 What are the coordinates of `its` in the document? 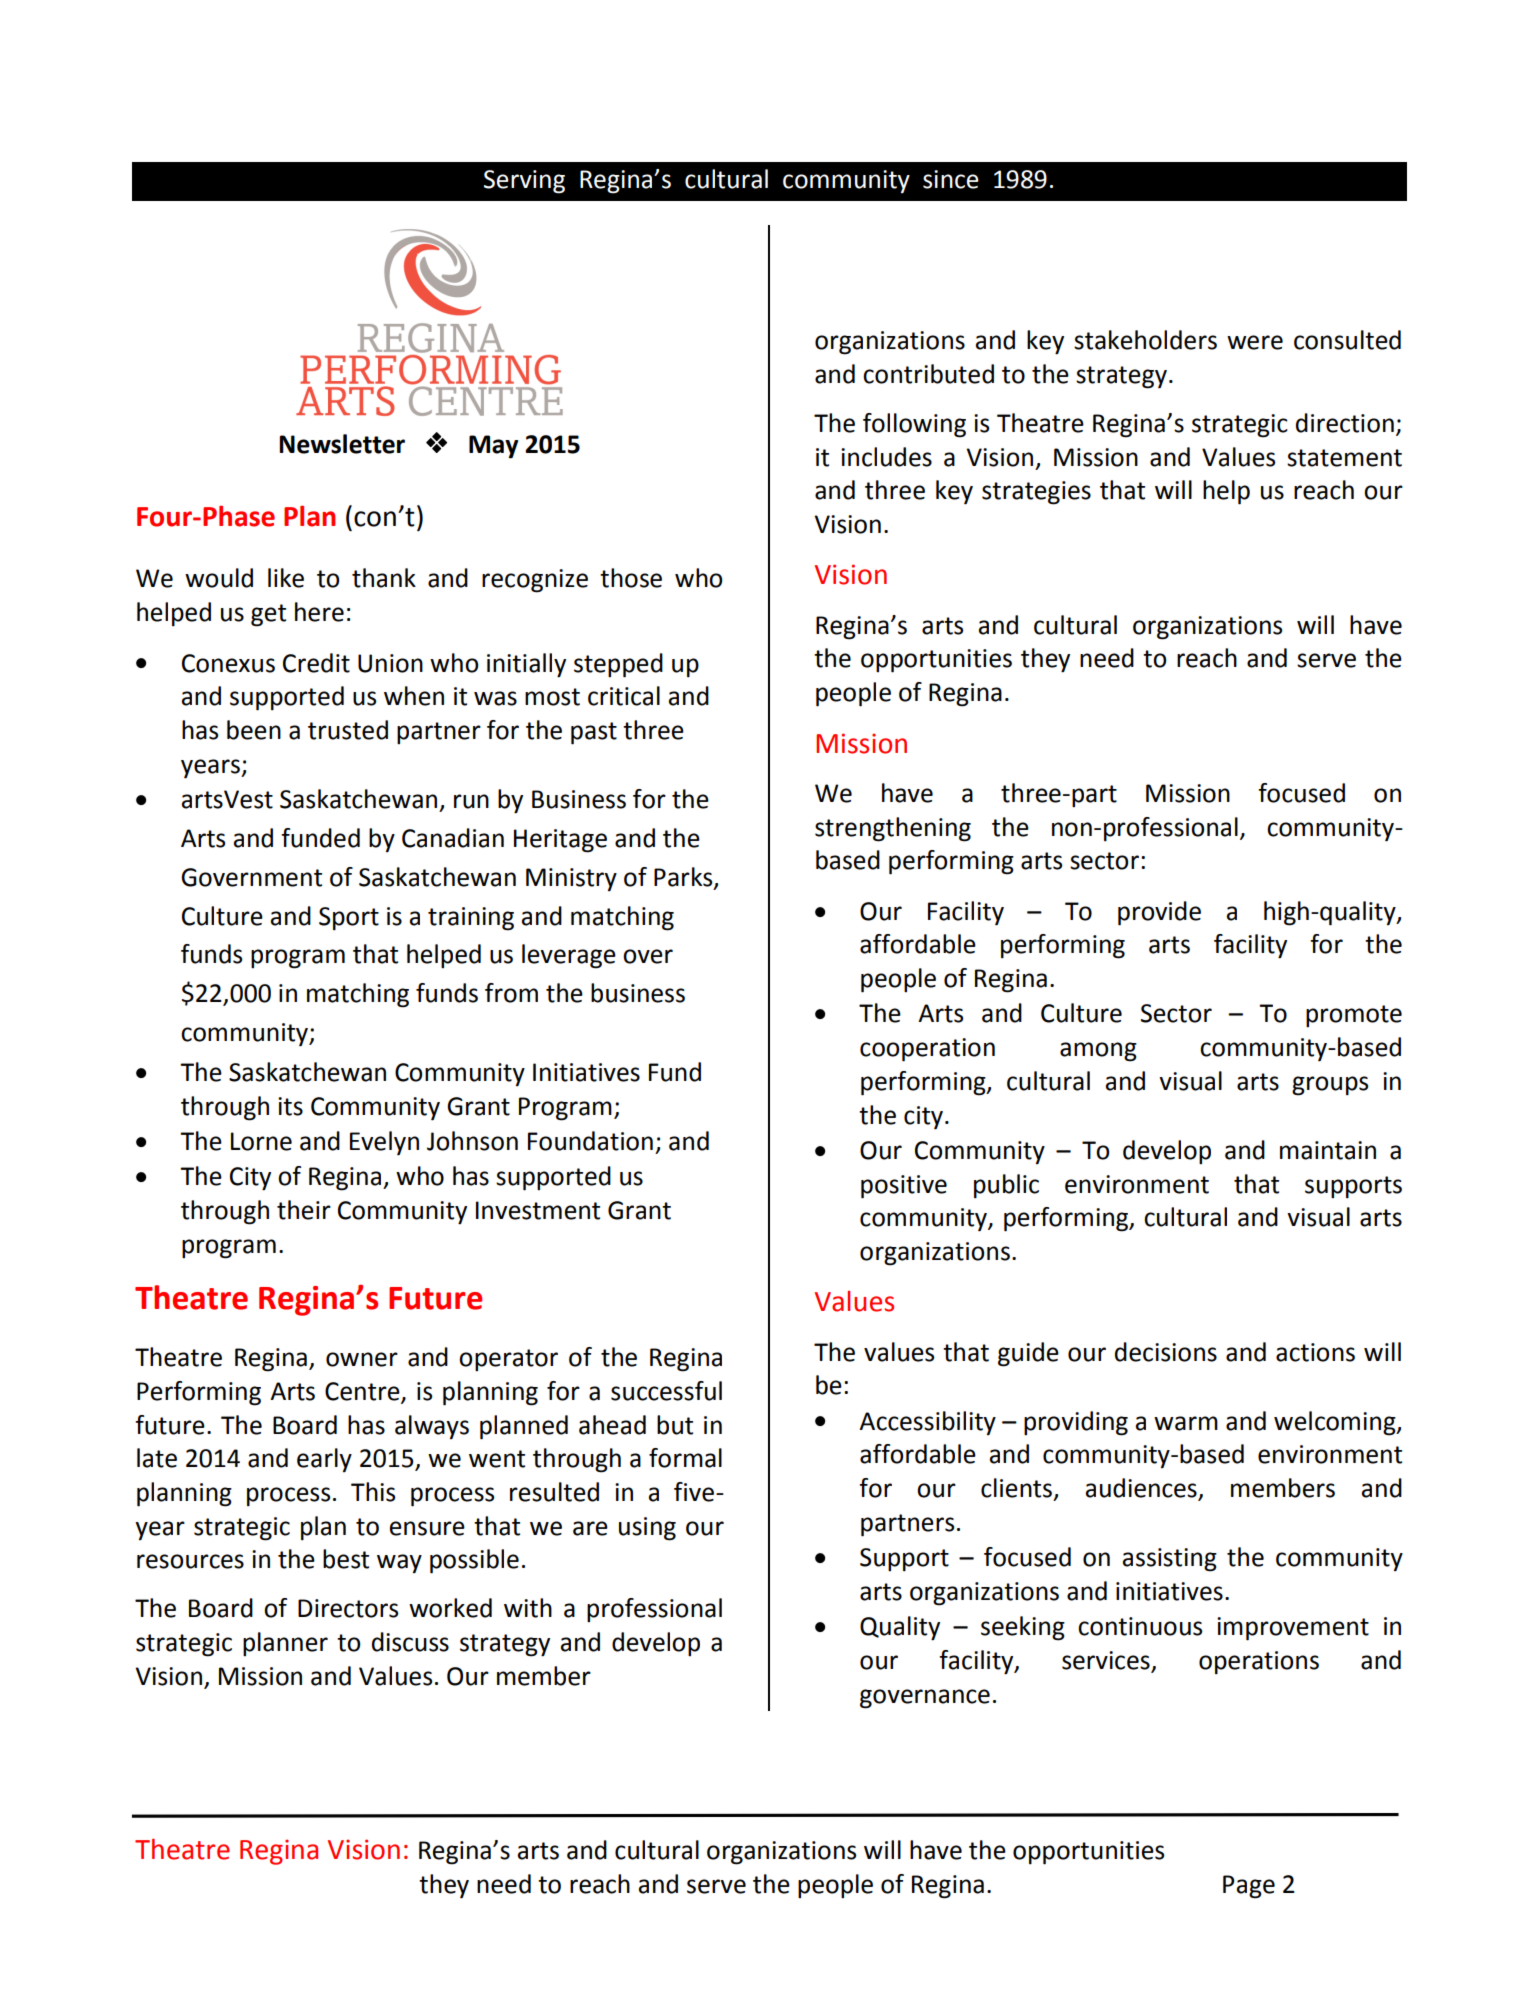 It's located at (290, 1106).
